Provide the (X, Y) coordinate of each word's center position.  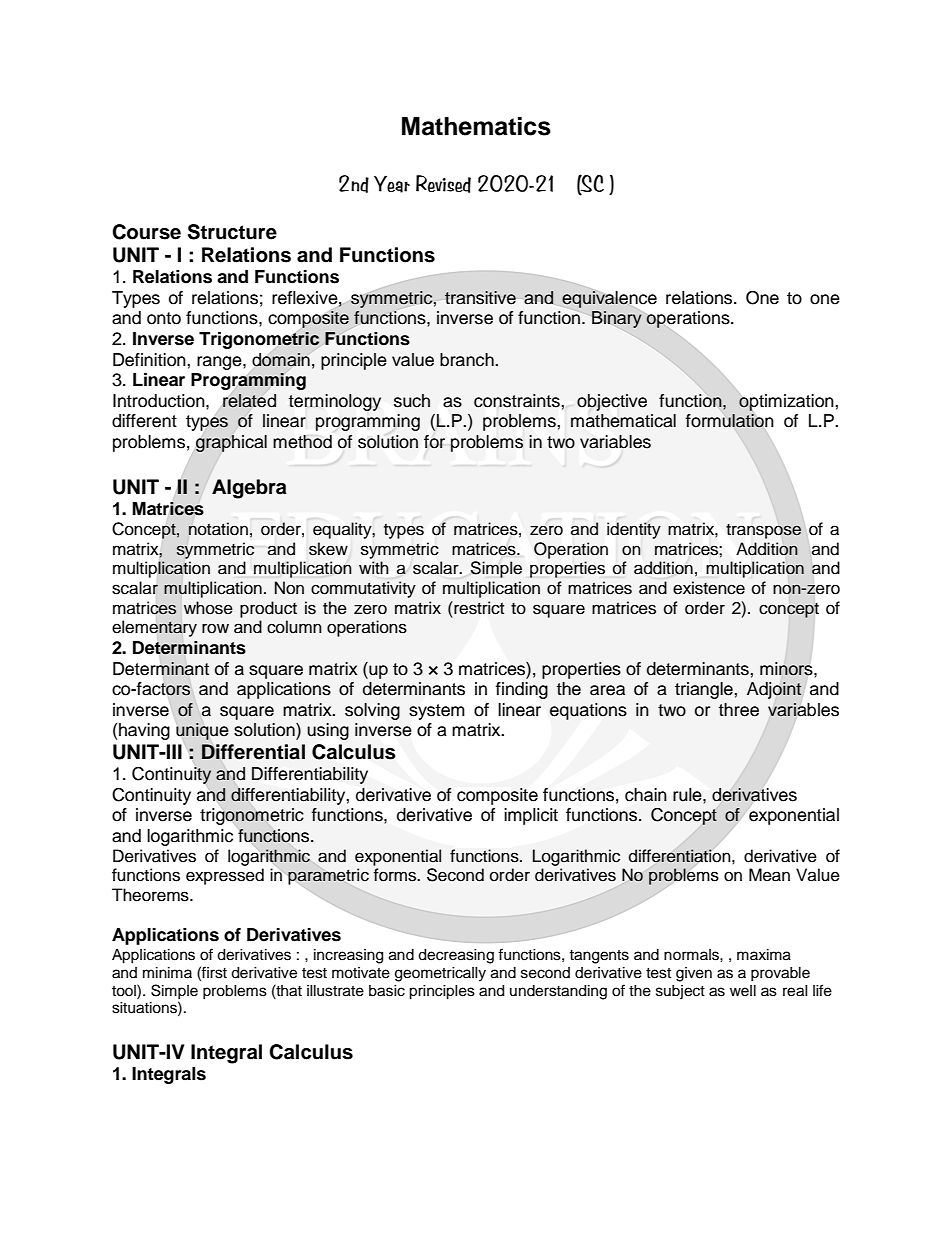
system (437, 712)
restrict (478, 608)
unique (202, 731)
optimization (786, 402)
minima (167, 972)
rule (688, 795)
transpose (763, 531)
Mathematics (476, 126)
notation (218, 529)
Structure (232, 232)
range (220, 363)
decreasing (456, 956)
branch (468, 360)
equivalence (609, 299)
